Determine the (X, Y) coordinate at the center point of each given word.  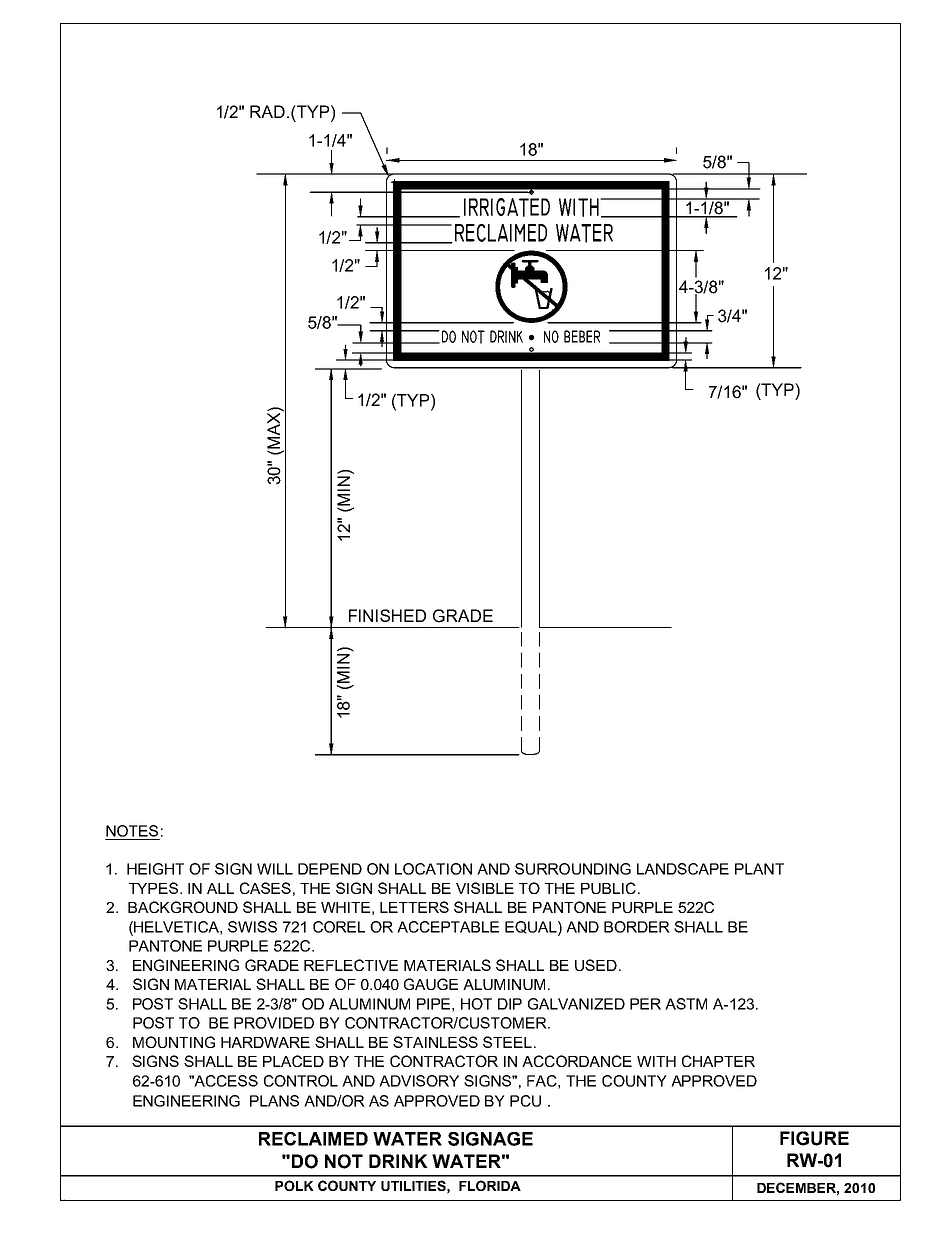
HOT (476, 1004)
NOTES (132, 831)
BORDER (637, 927)
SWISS (252, 927)
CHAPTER (718, 1061)
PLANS (274, 1101)
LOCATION (433, 869)
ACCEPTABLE (448, 927)
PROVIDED (274, 1023)
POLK (294, 1185)
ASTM (686, 1004)
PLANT (759, 869)
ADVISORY (419, 1081)
